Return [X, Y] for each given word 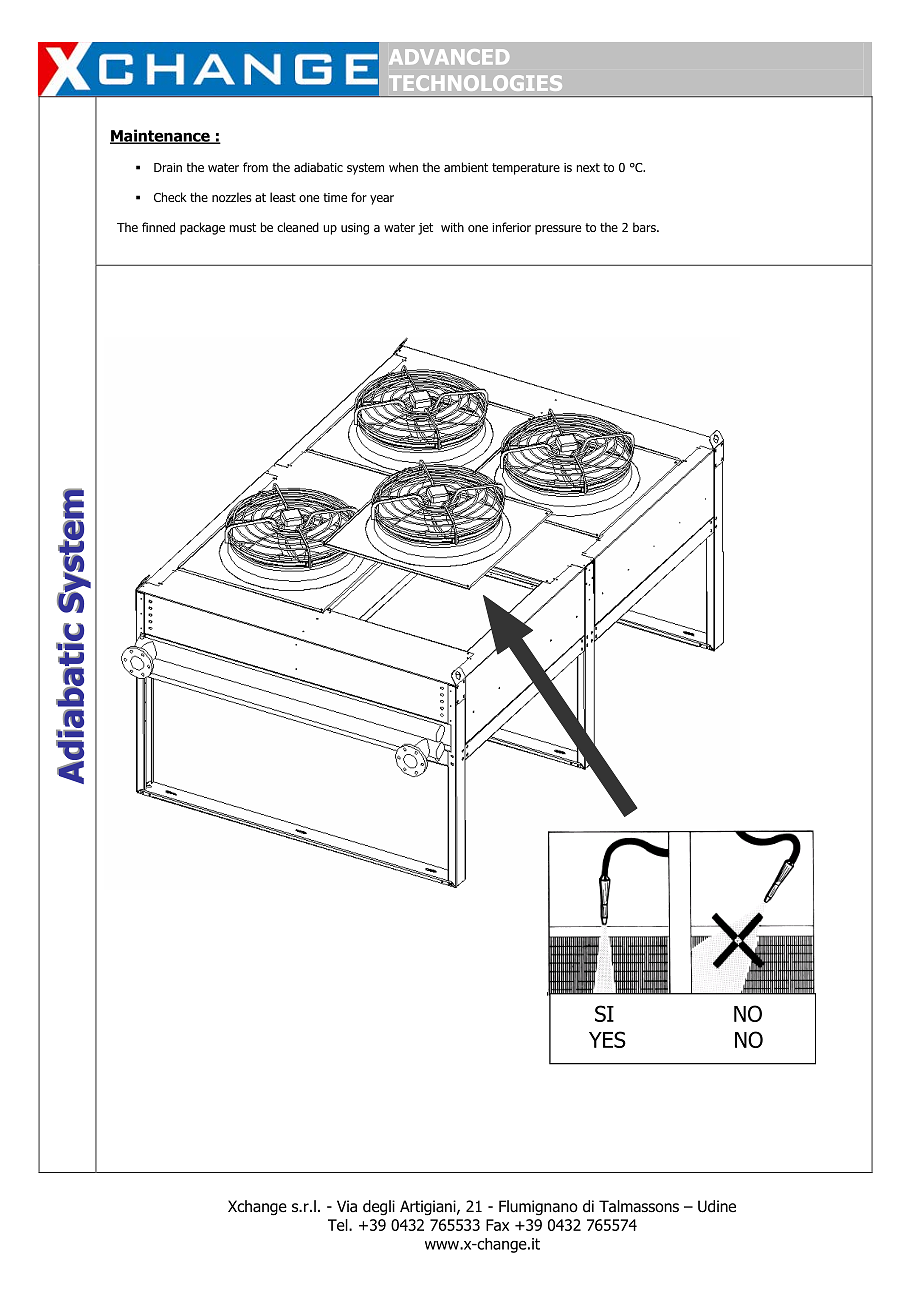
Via [347, 1206]
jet [425, 229]
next [588, 167]
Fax [497, 1225]
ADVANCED [449, 57]
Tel [339, 1225]
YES [607, 1039]
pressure [558, 230]
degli [379, 1208]
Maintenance [161, 136]
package [202, 228]
